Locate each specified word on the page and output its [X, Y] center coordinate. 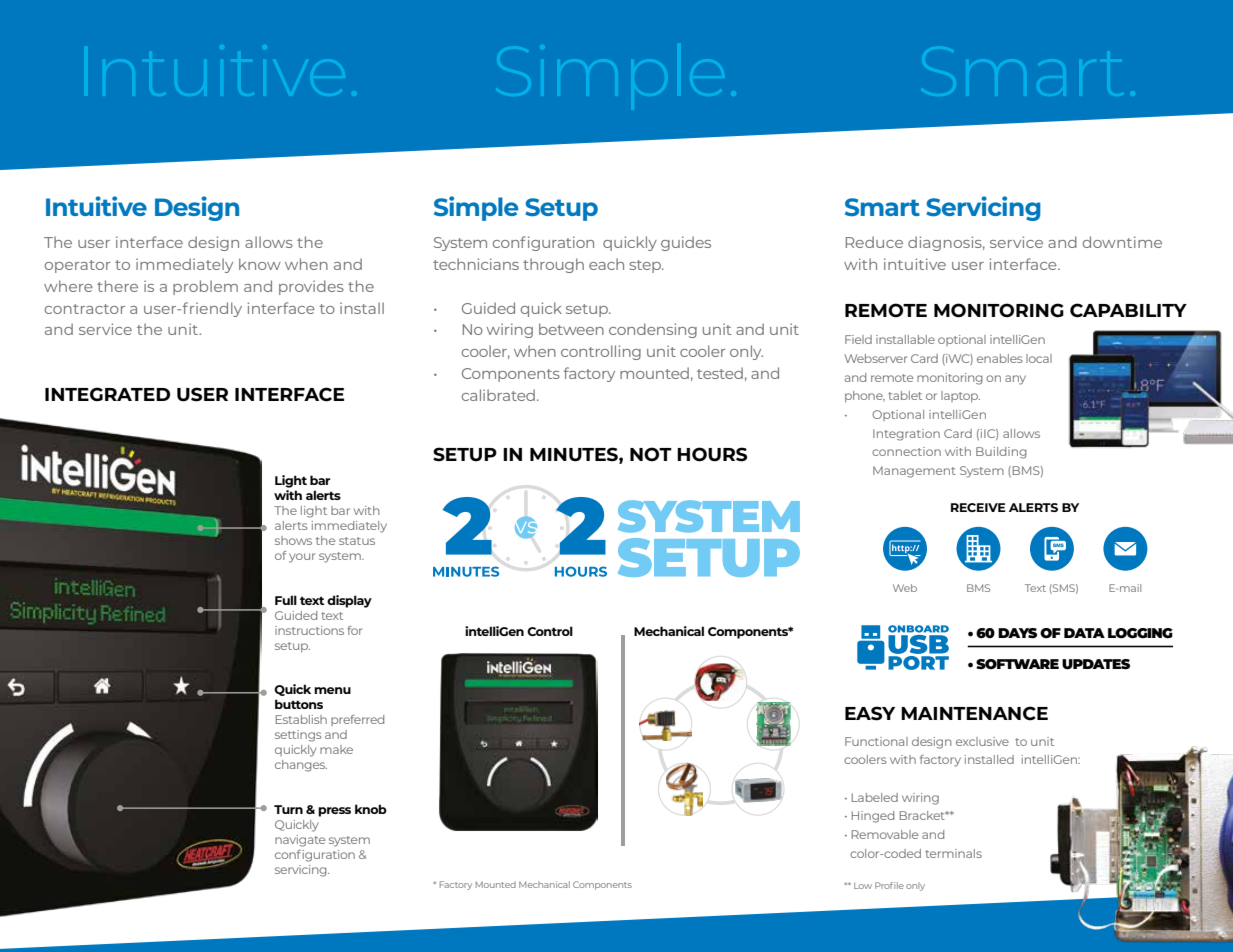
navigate [300, 841]
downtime [1122, 242]
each [606, 264]
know [260, 264]
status [357, 541]
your [302, 558]
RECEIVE [978, 507]
